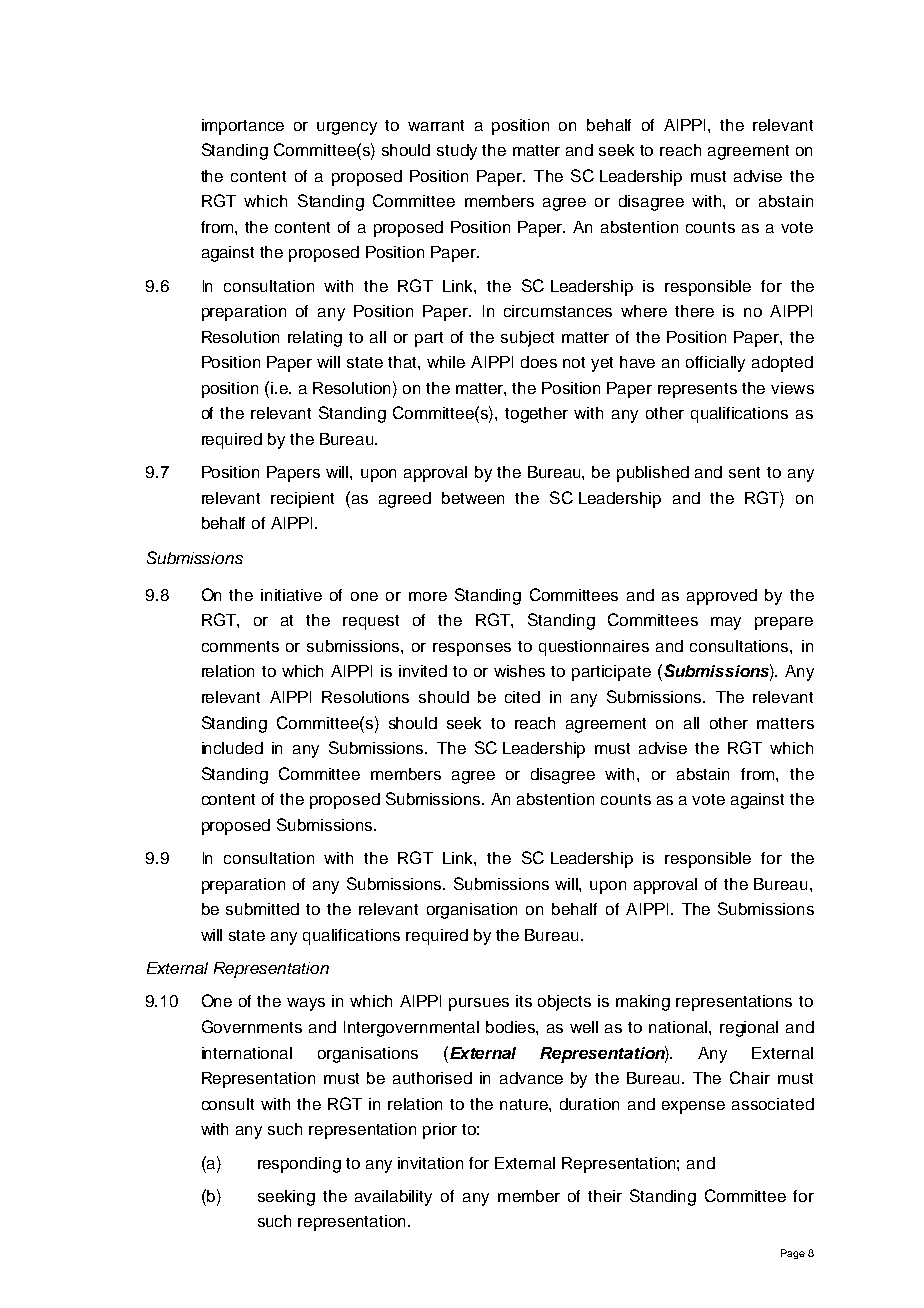 The width and height of the screenshot is (924, 1308). Describe the element at coordinates (694, 311) in the screenshot. I see `there` at that location.
